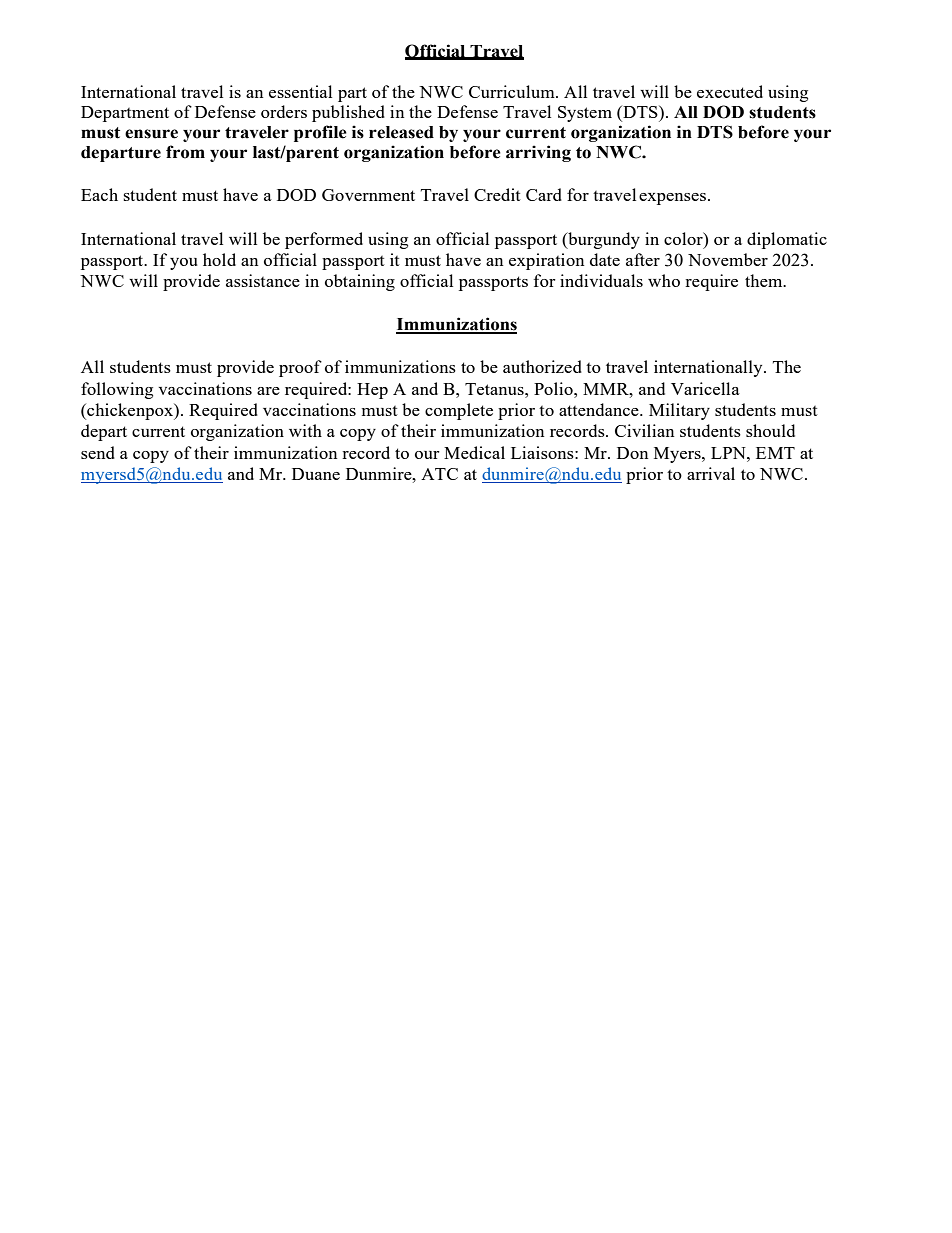  Describe the element at coordinates (300, 368) in the page. I see `proof` at that location.
